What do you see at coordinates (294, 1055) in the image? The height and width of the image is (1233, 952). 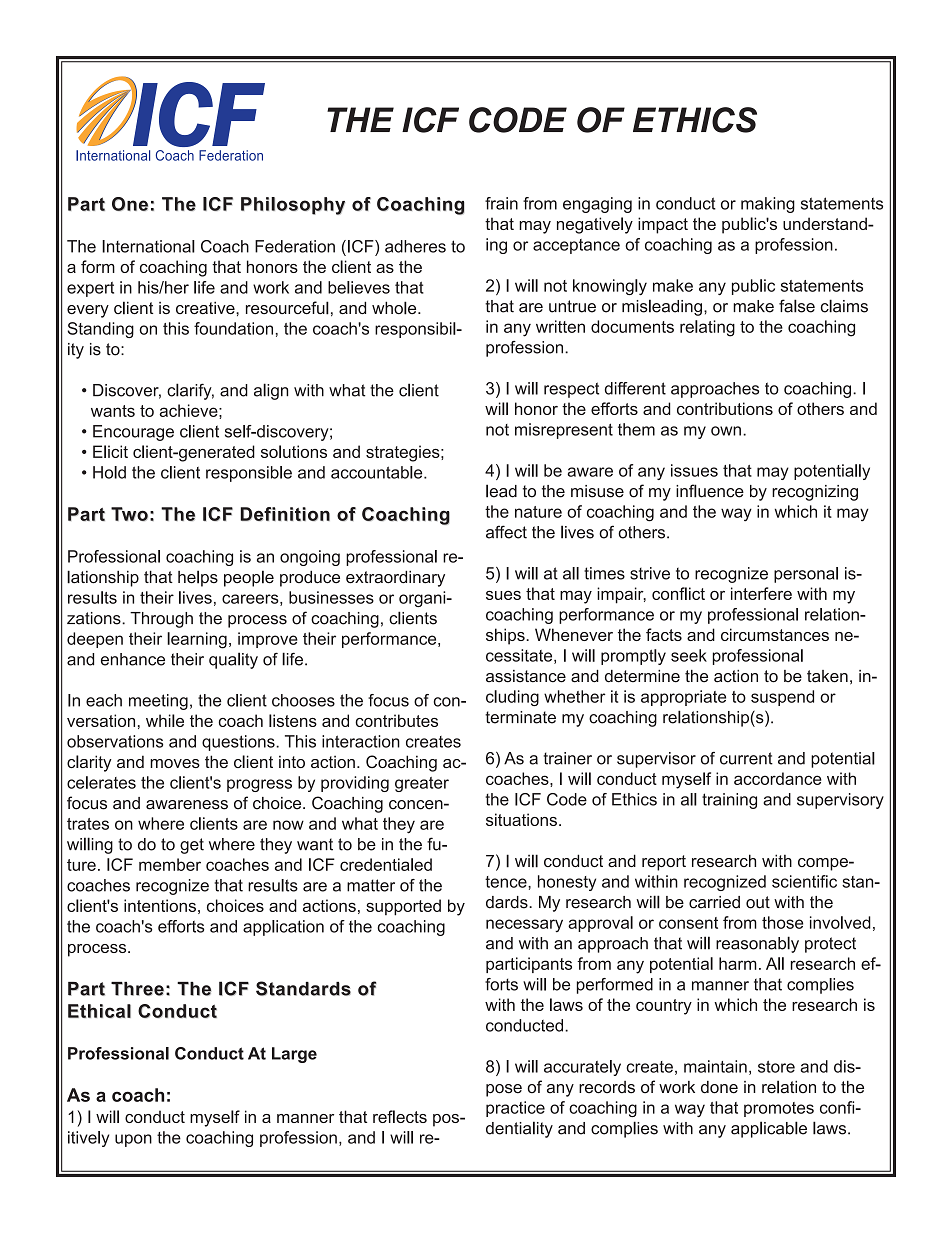 I see `Large` at bounding box center [294, 1055].
